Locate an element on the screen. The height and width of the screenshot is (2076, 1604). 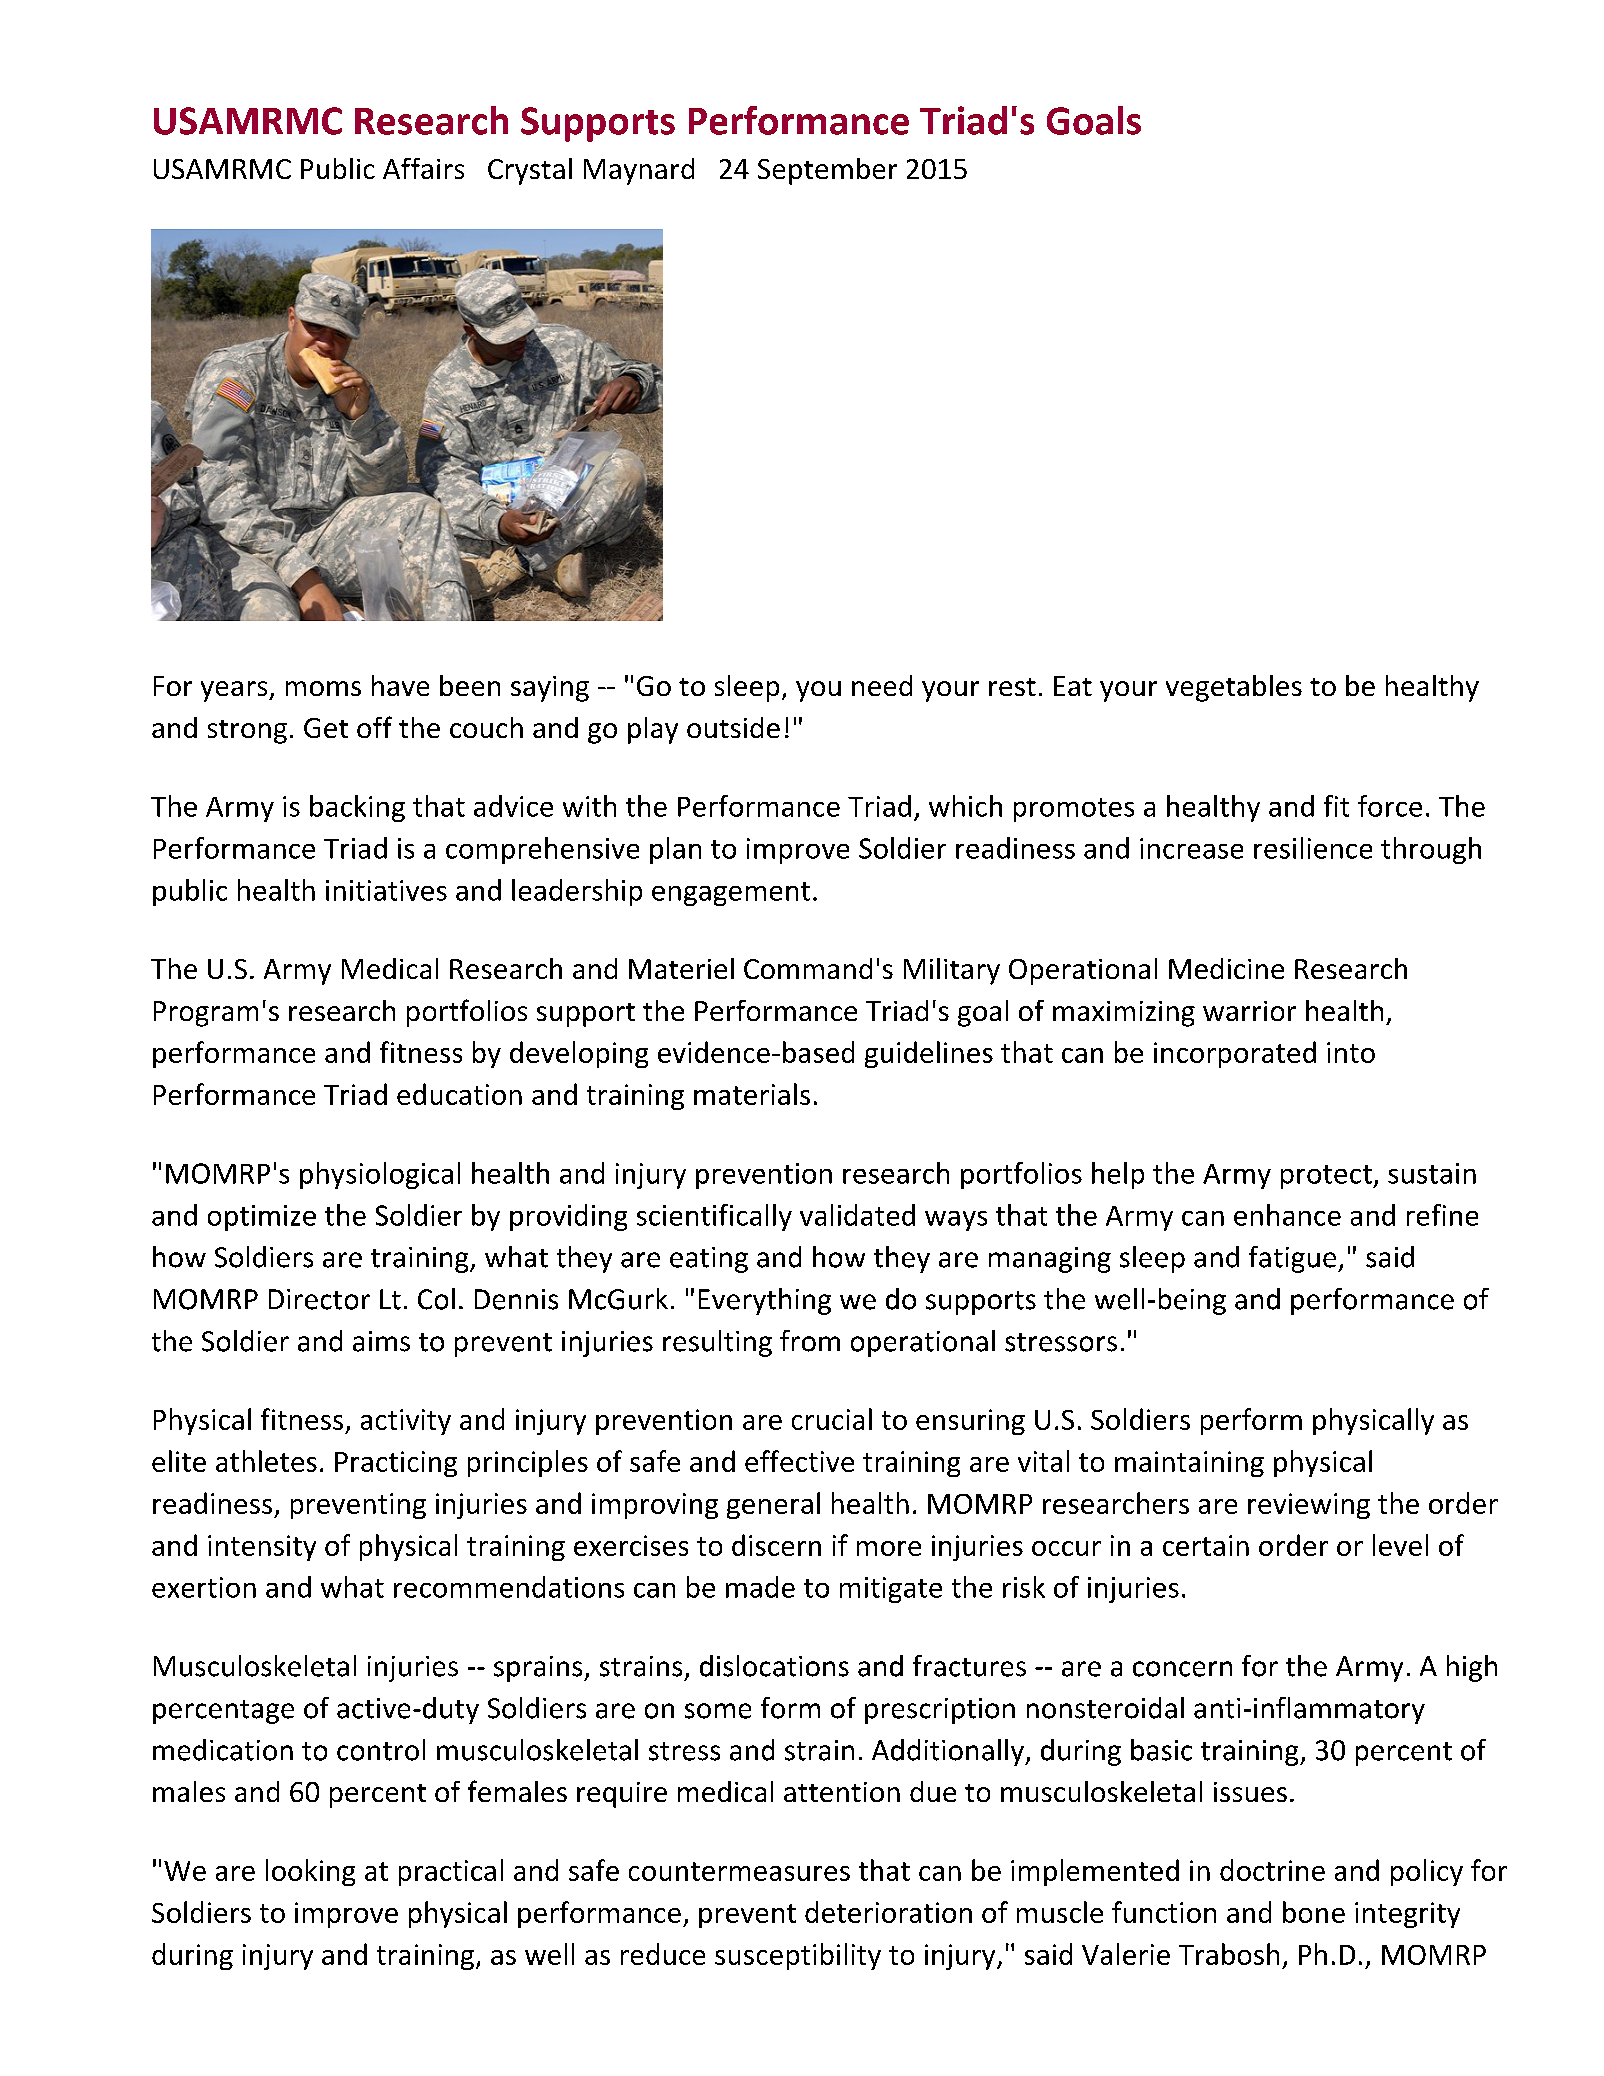
September is located at coordinates (827, 171).
